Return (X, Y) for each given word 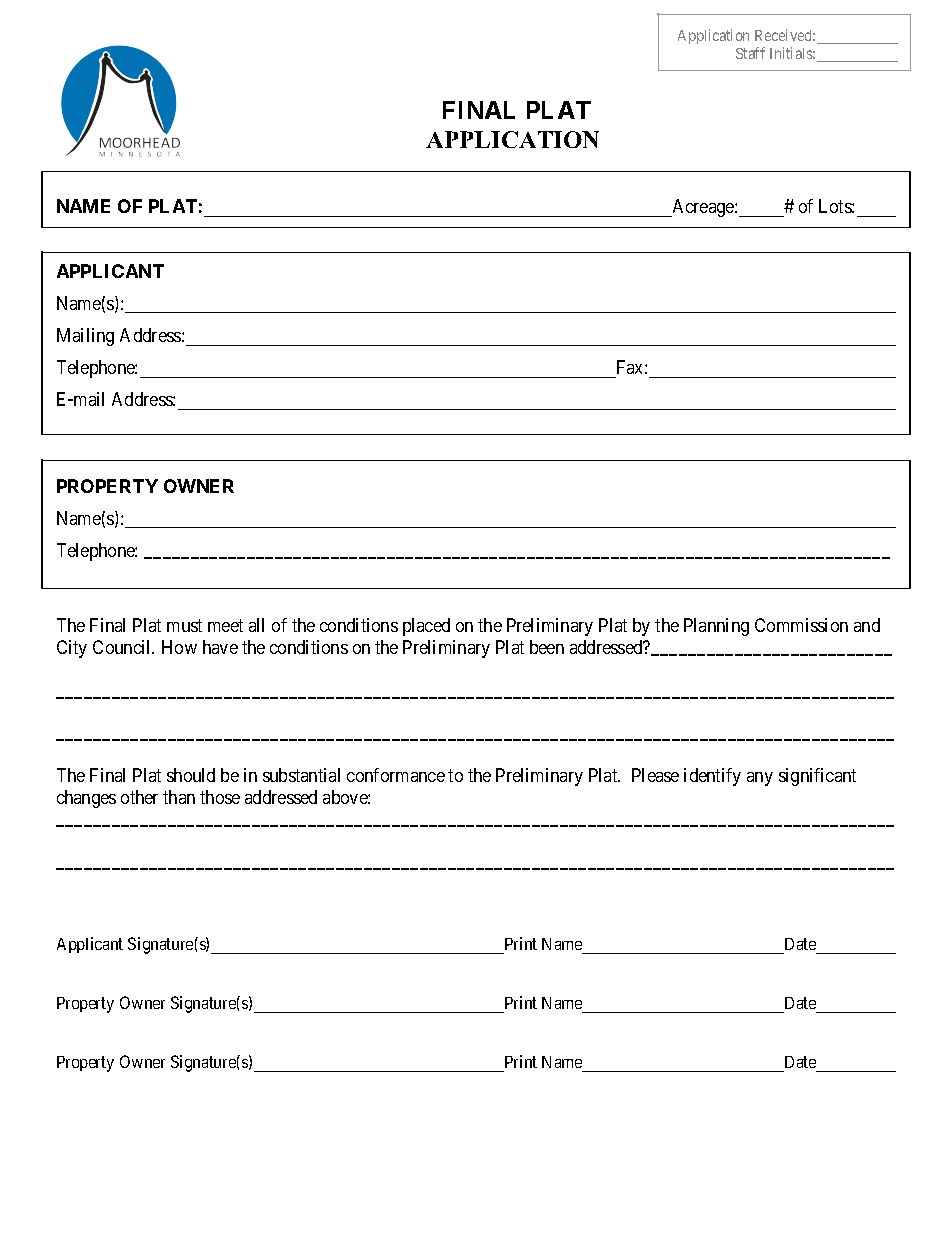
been (547, 647)
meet (225, 625)
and (867, 625)
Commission (801, 625)
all (256, 625)
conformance (396, 775)
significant (817, 777)
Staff (750, 53)
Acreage (703, 208)
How (179, 647)
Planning (716, 627)
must (184, 625)
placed (426, 627)
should (191, 775)
